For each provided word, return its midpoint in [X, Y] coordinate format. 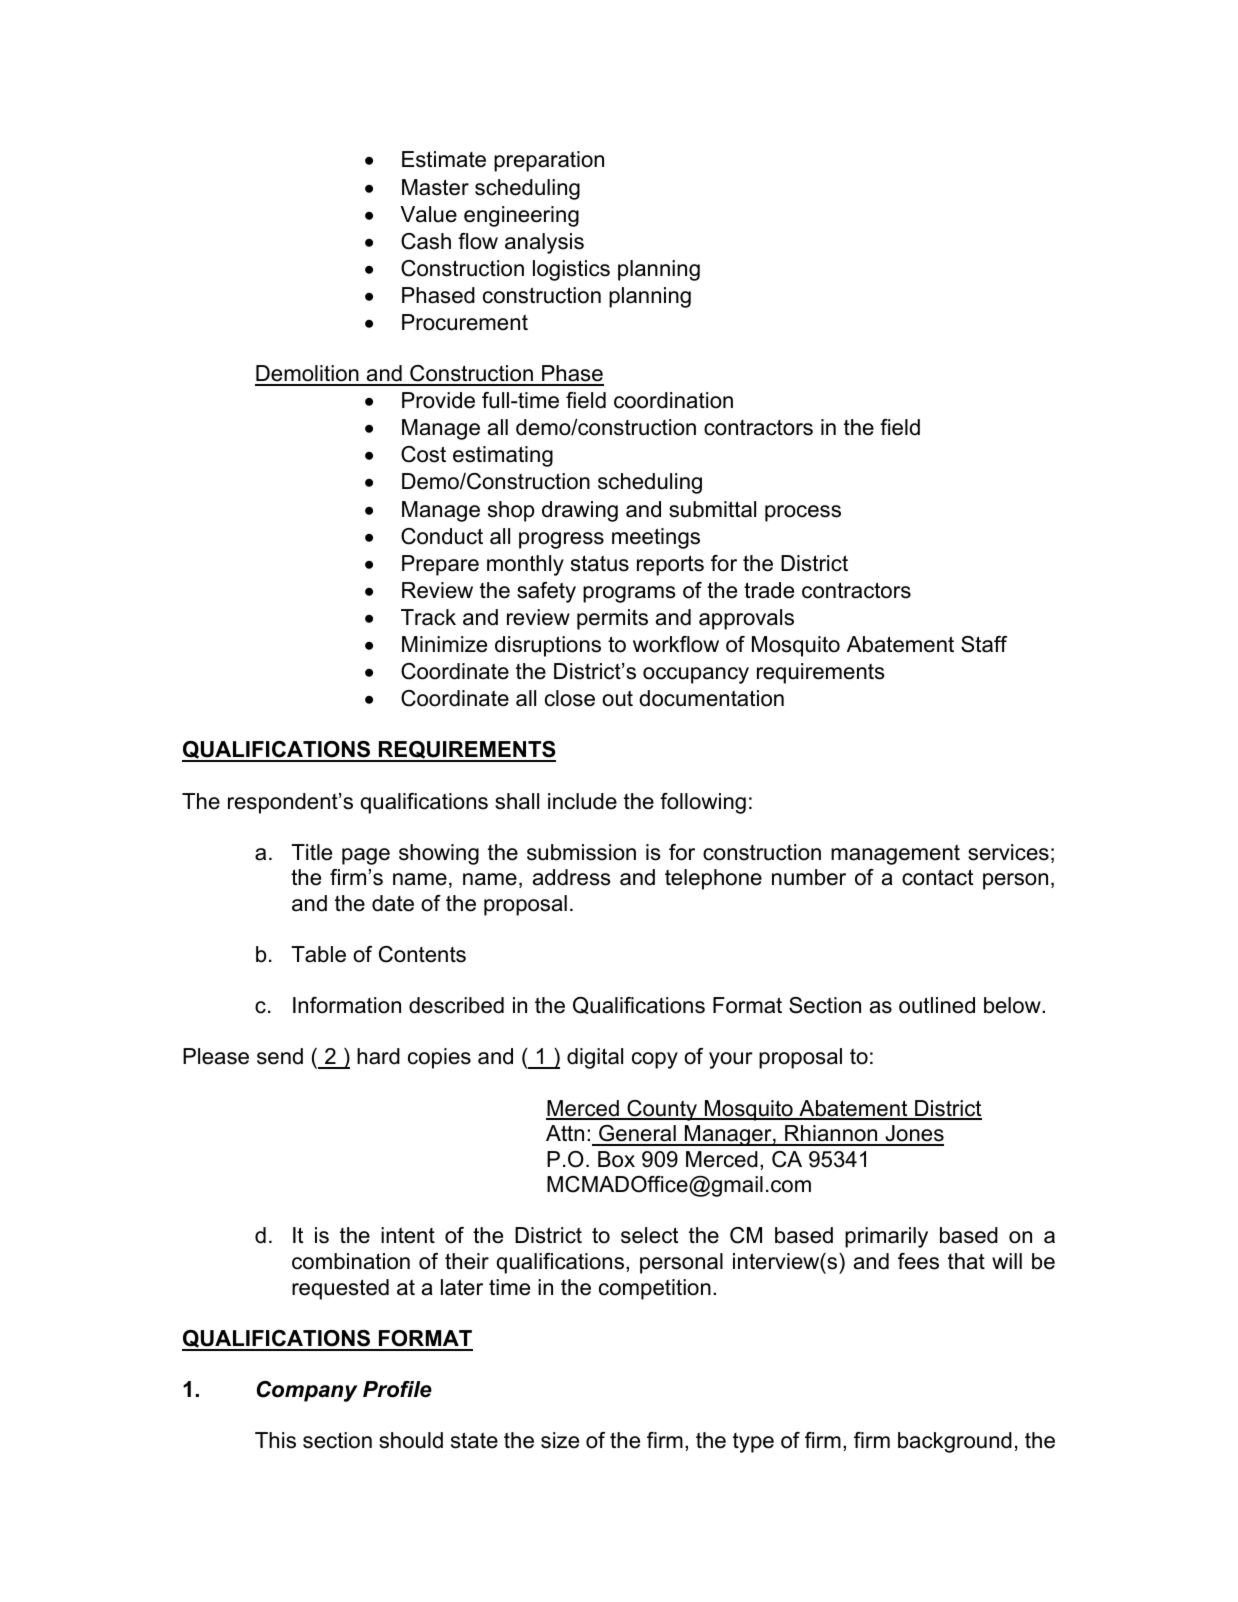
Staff [984, 644]
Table [318, 954]
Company [307, 1391]
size [560, 1440]
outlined [937, 1005]
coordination [673, 400]
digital [595, 1058]
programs [629, 594]
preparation [549, 161]
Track [428, 617]
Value [428, 214]
